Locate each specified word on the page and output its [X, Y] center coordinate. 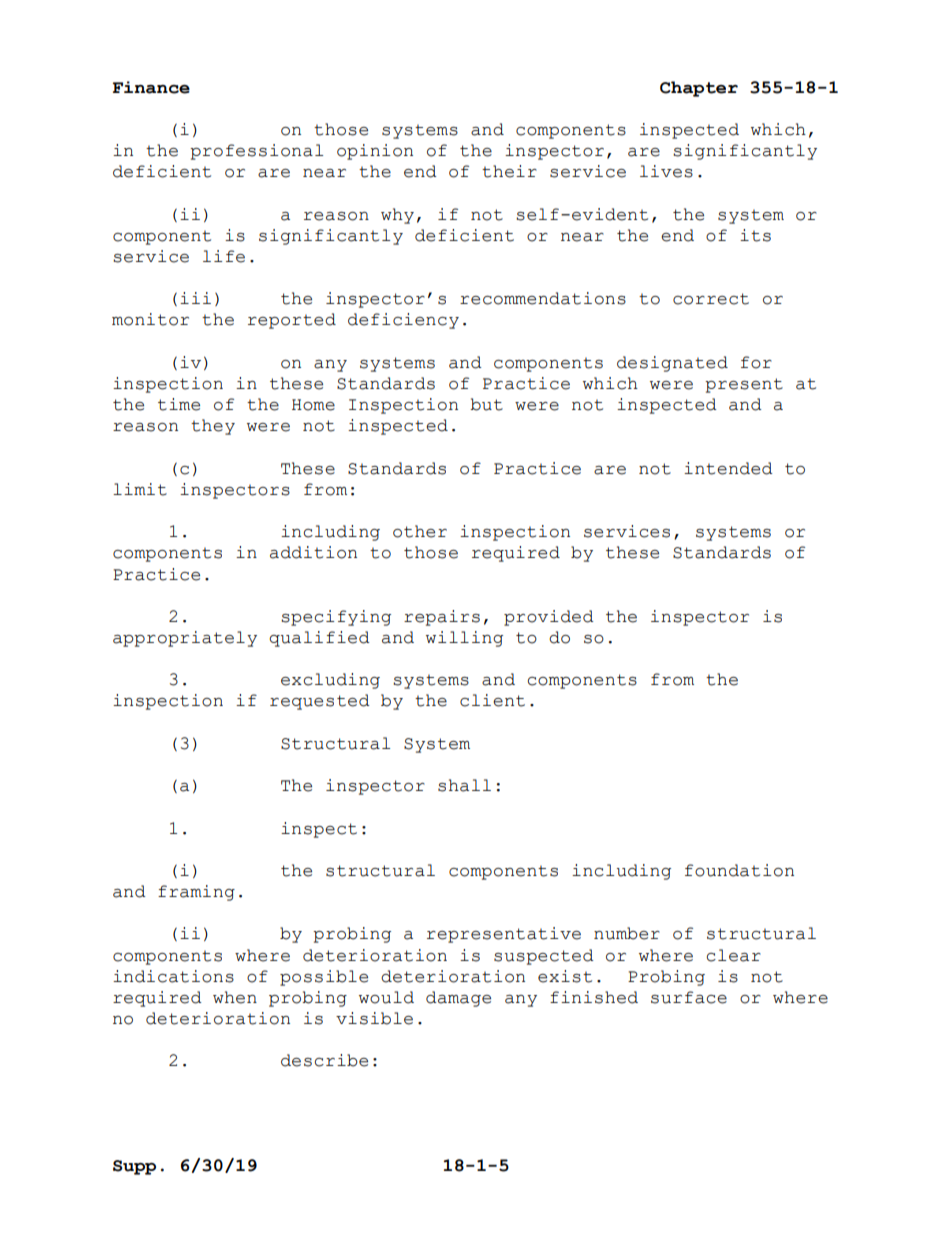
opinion [375, 152]
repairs [442, 618]
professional [256, 152]
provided [549, 618]
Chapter [699, 89]
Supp [134, 1167]
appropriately [185, 639]
